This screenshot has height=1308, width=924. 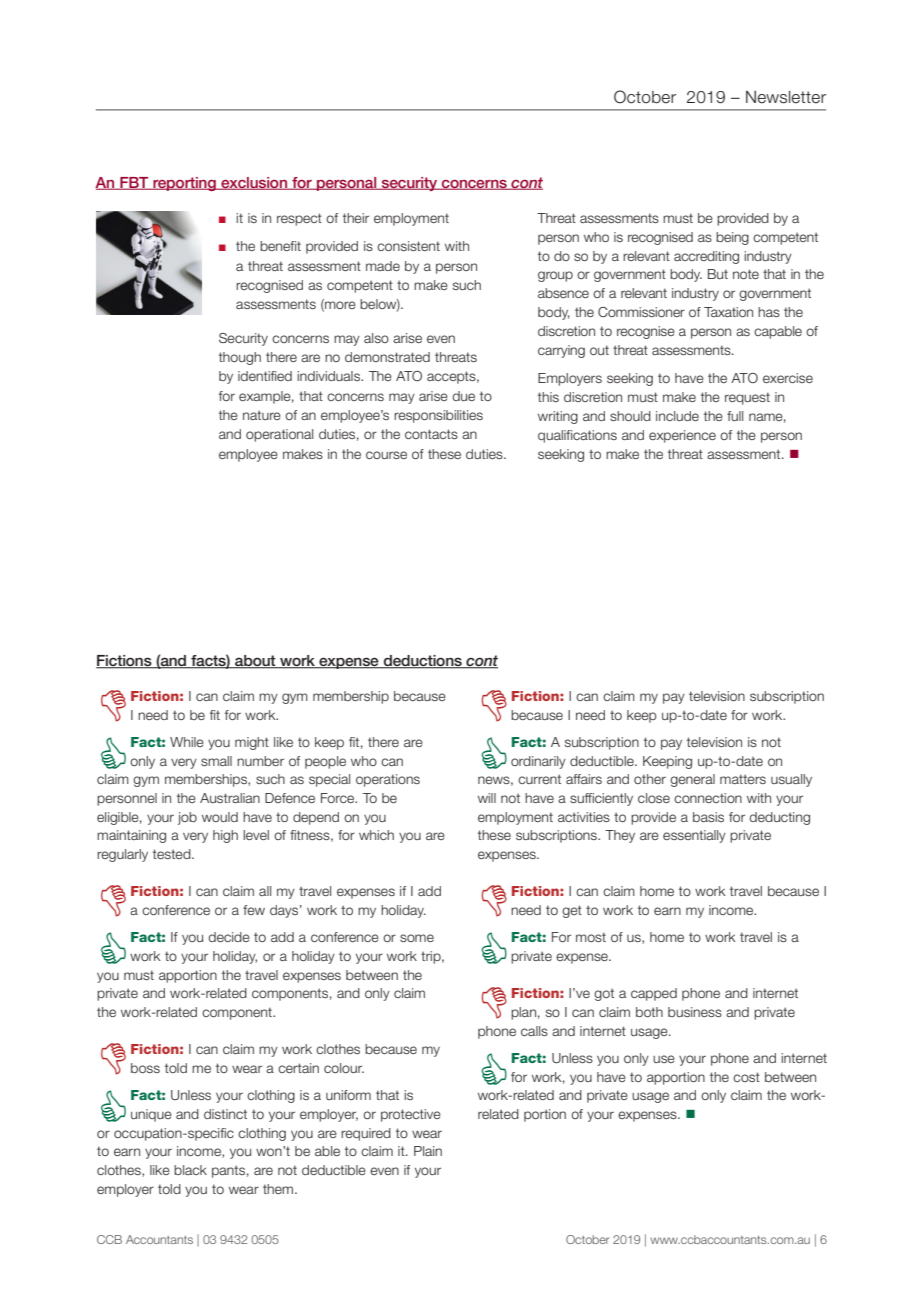 I want to click on reporting, so click(x=184, y=184).
